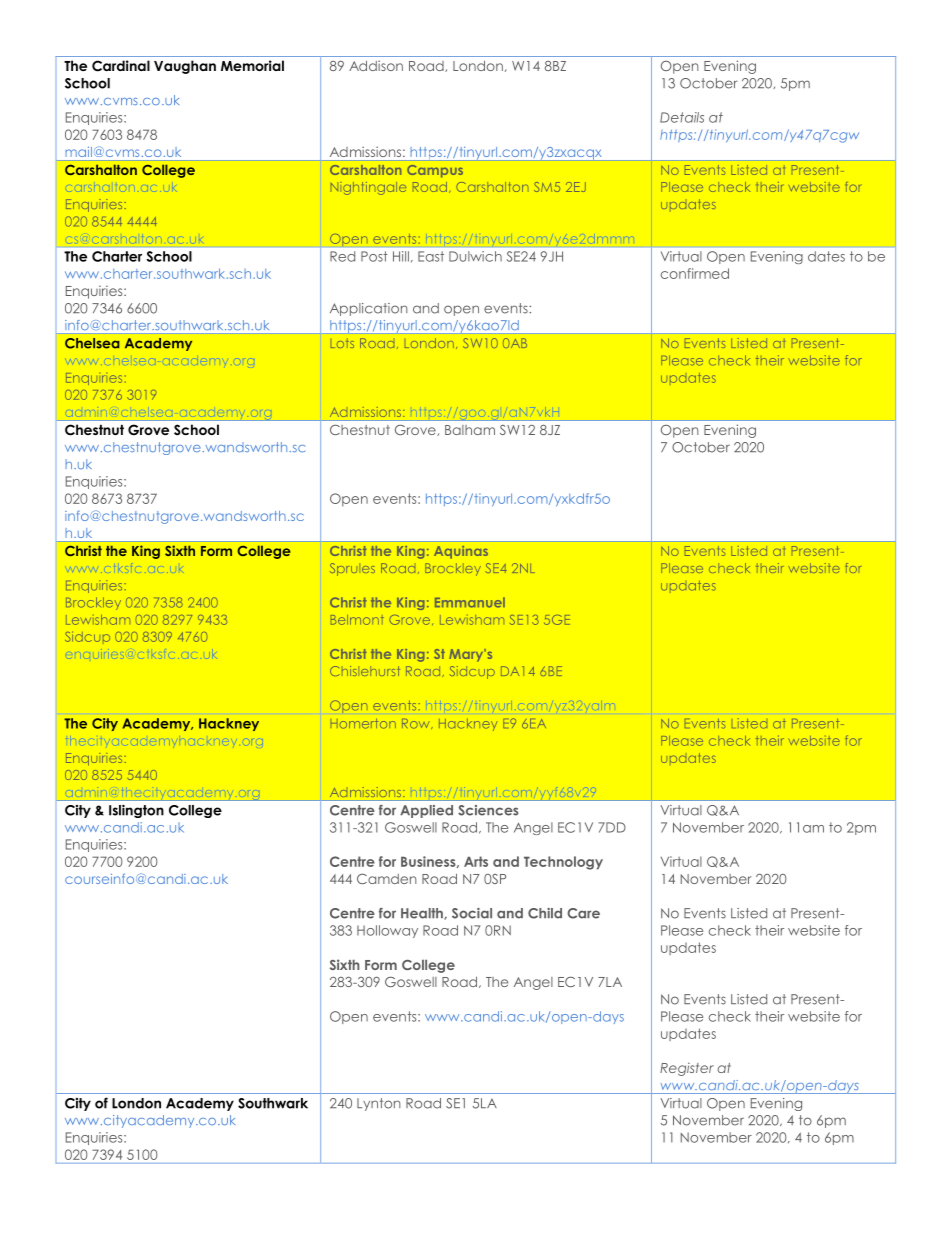 This screenshot has height=1233, width=952. I want to click on Aquinas, so click(461, 552).
